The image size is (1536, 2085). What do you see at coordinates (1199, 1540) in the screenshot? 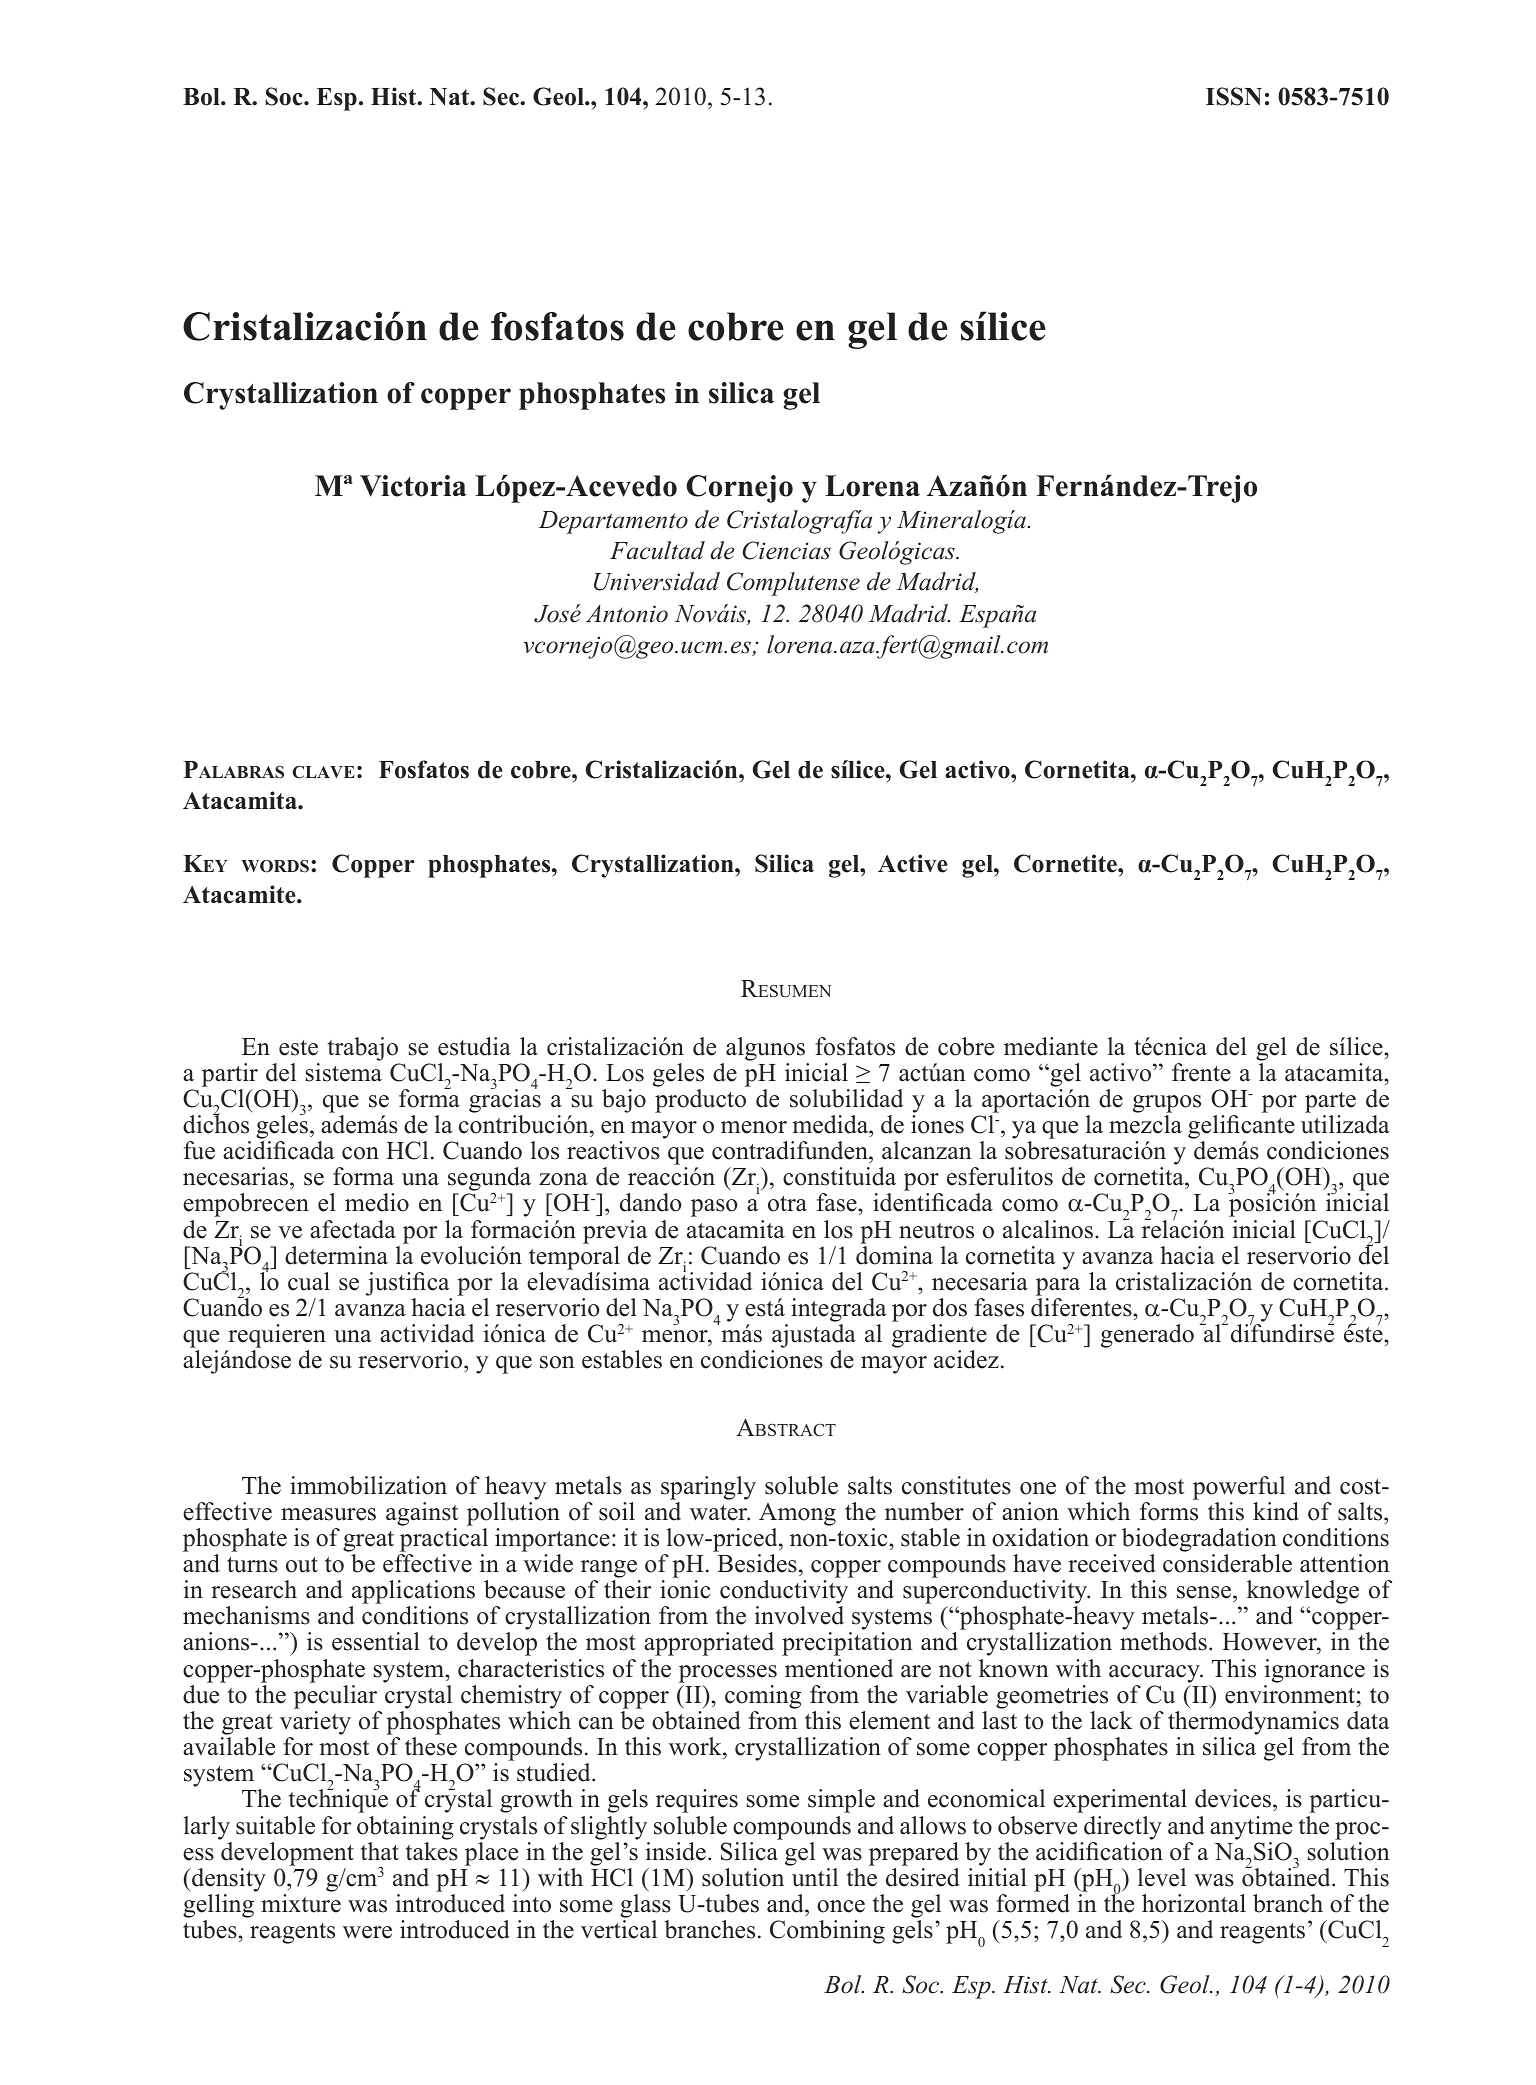
I see `biodegradation` at bounding box center [1199, 1540].
